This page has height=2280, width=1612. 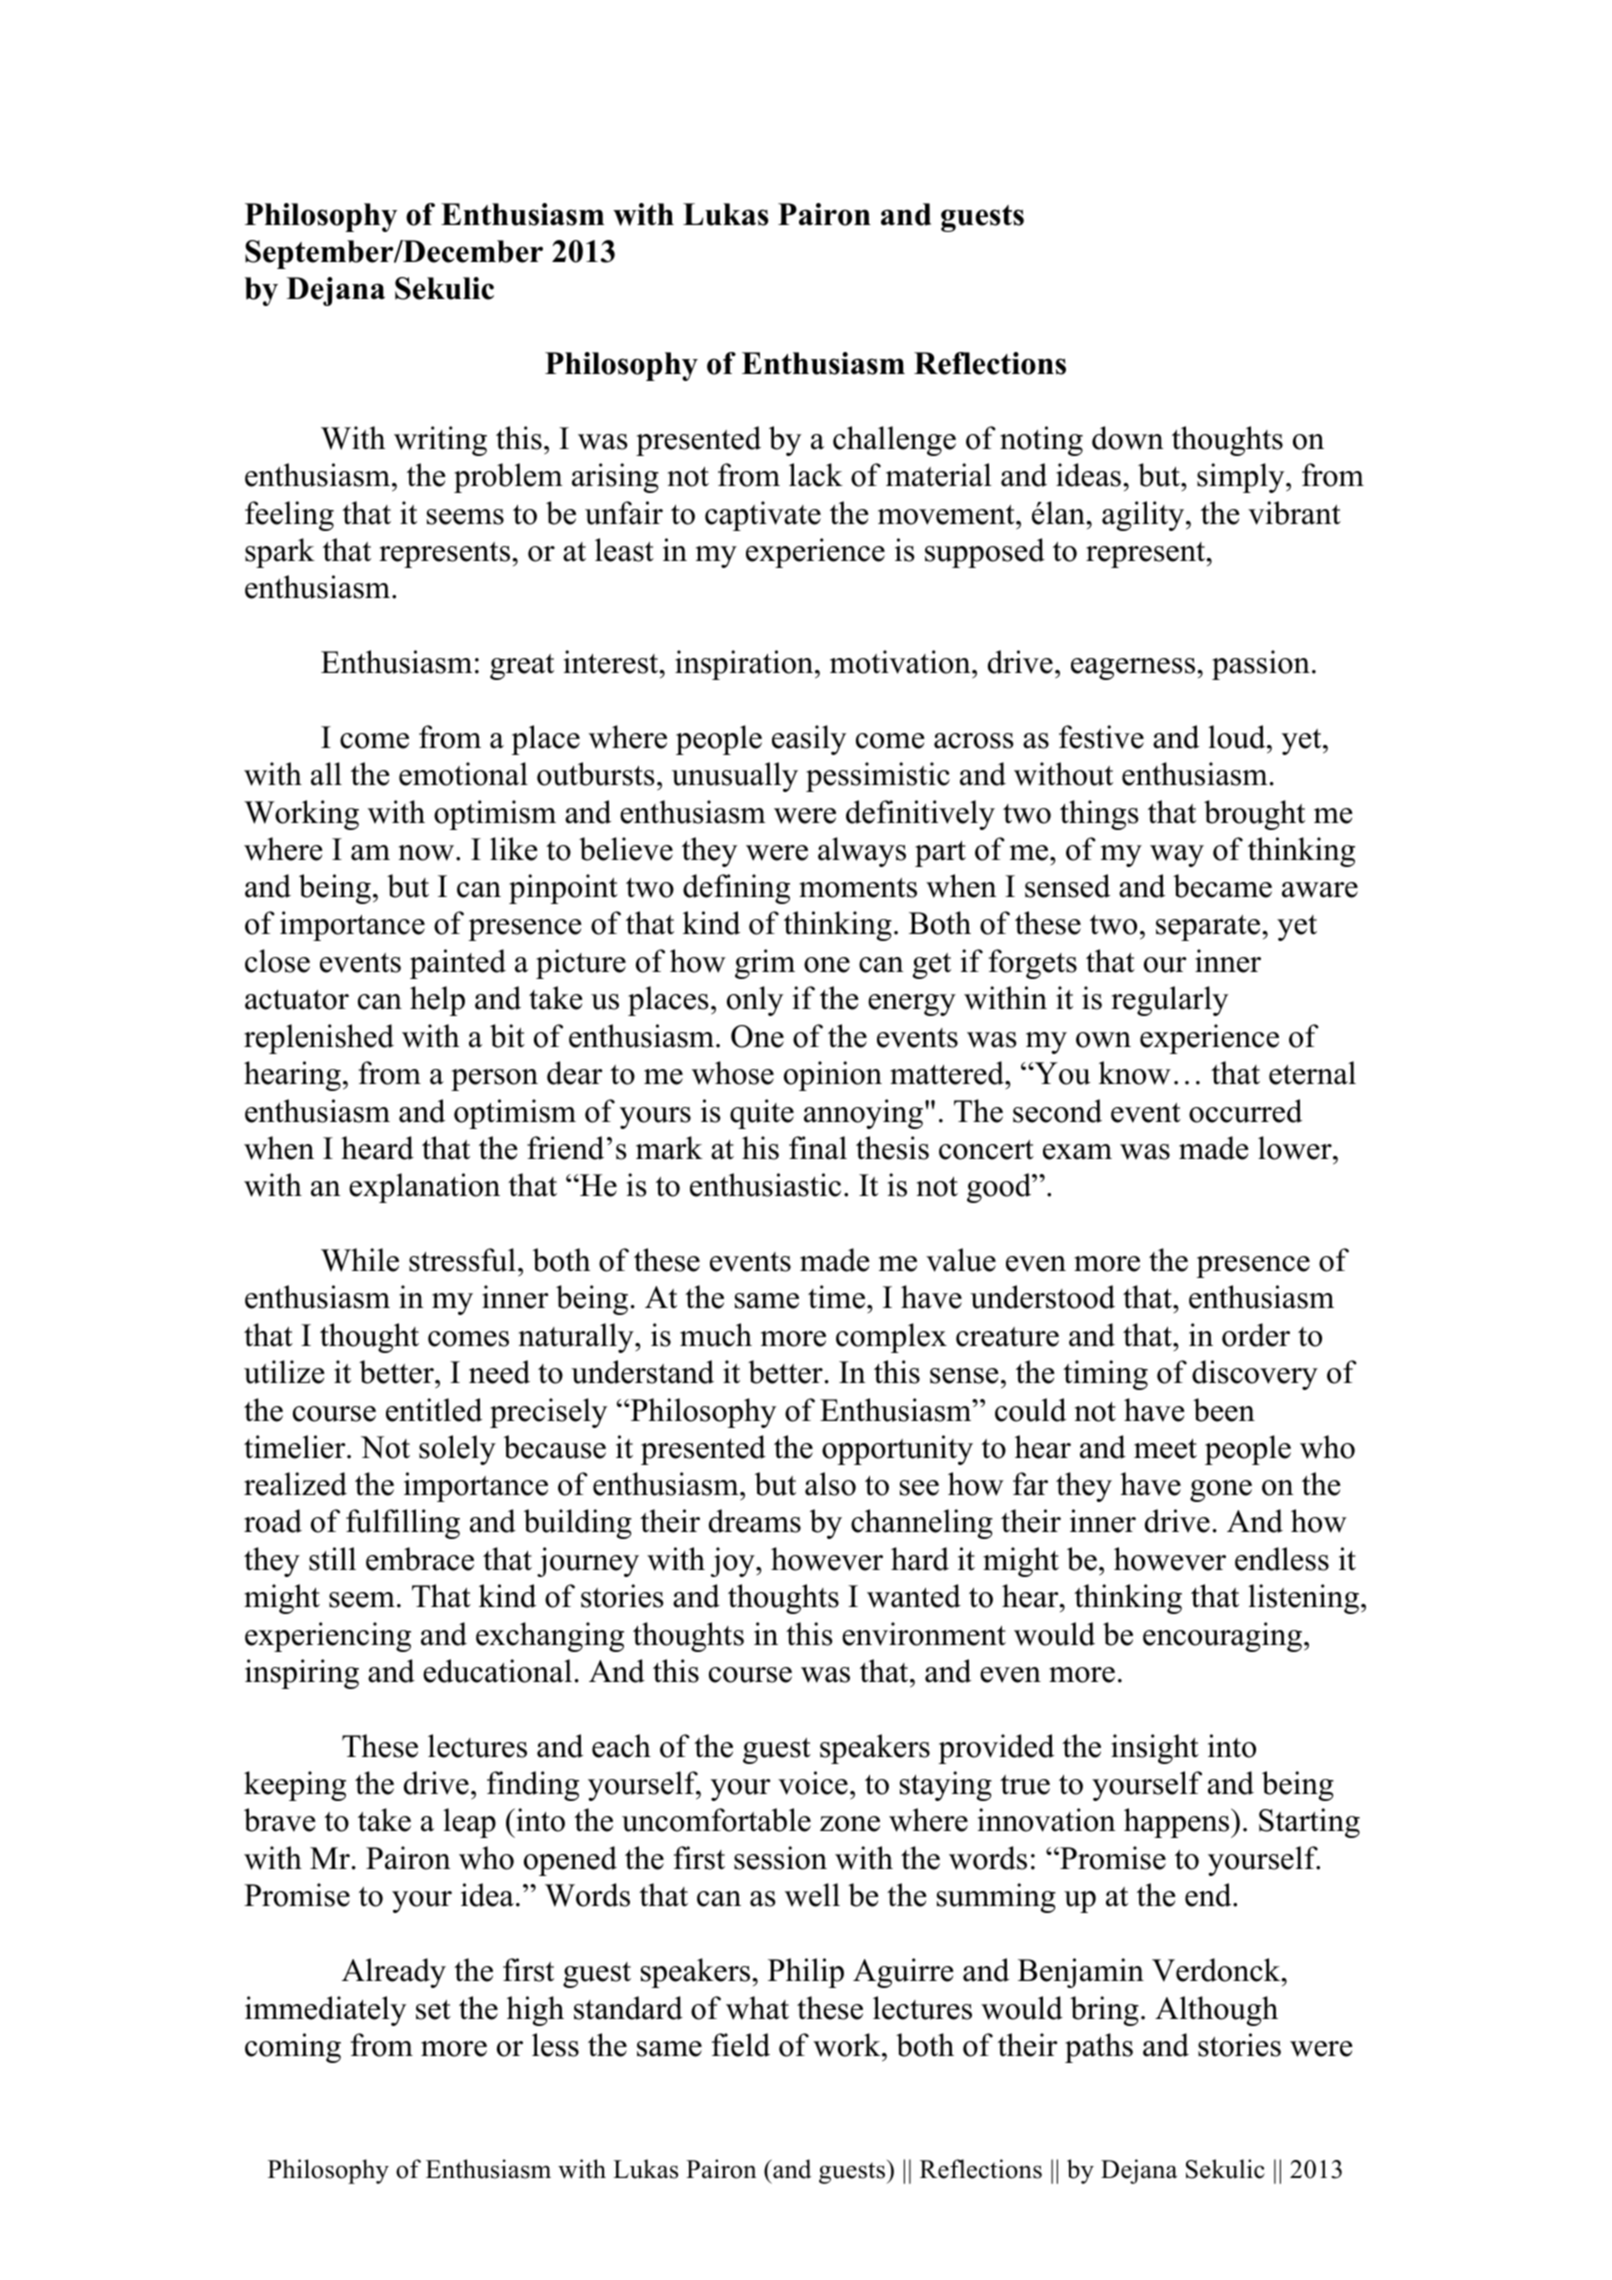 What do you see at coordinates (1256, 1335) in the page?
I see `order` at bounding box center [1256, 1335].
